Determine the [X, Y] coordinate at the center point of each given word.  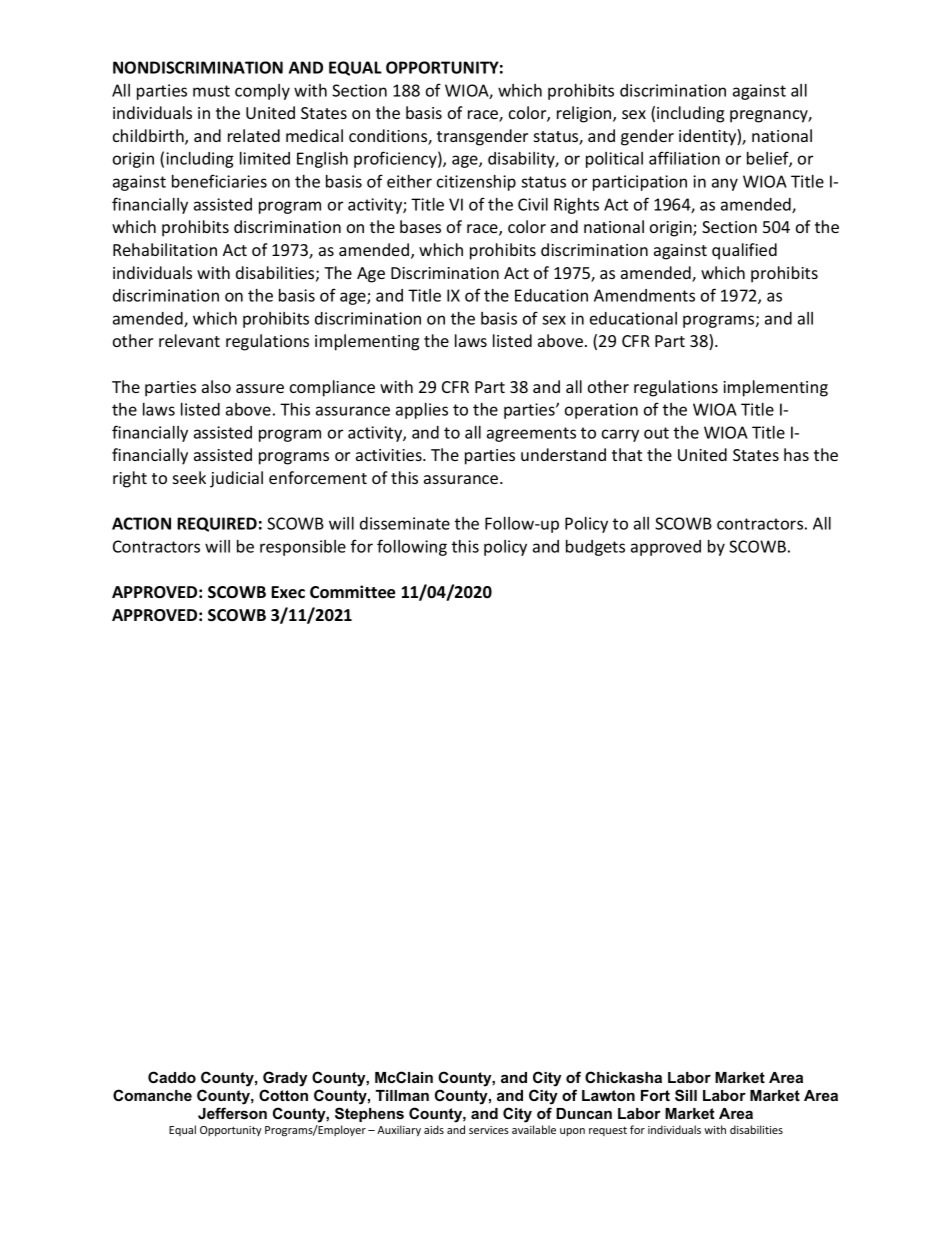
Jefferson [232, 1113]
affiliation [684, 158]
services [489, 1130]
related [254, 135]
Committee [352, 592]
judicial [236, 479]
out [656, 433]
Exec [288, 592]
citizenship [476, 183]
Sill [686, 1095]
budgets [595, 548]
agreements [531, 434]
